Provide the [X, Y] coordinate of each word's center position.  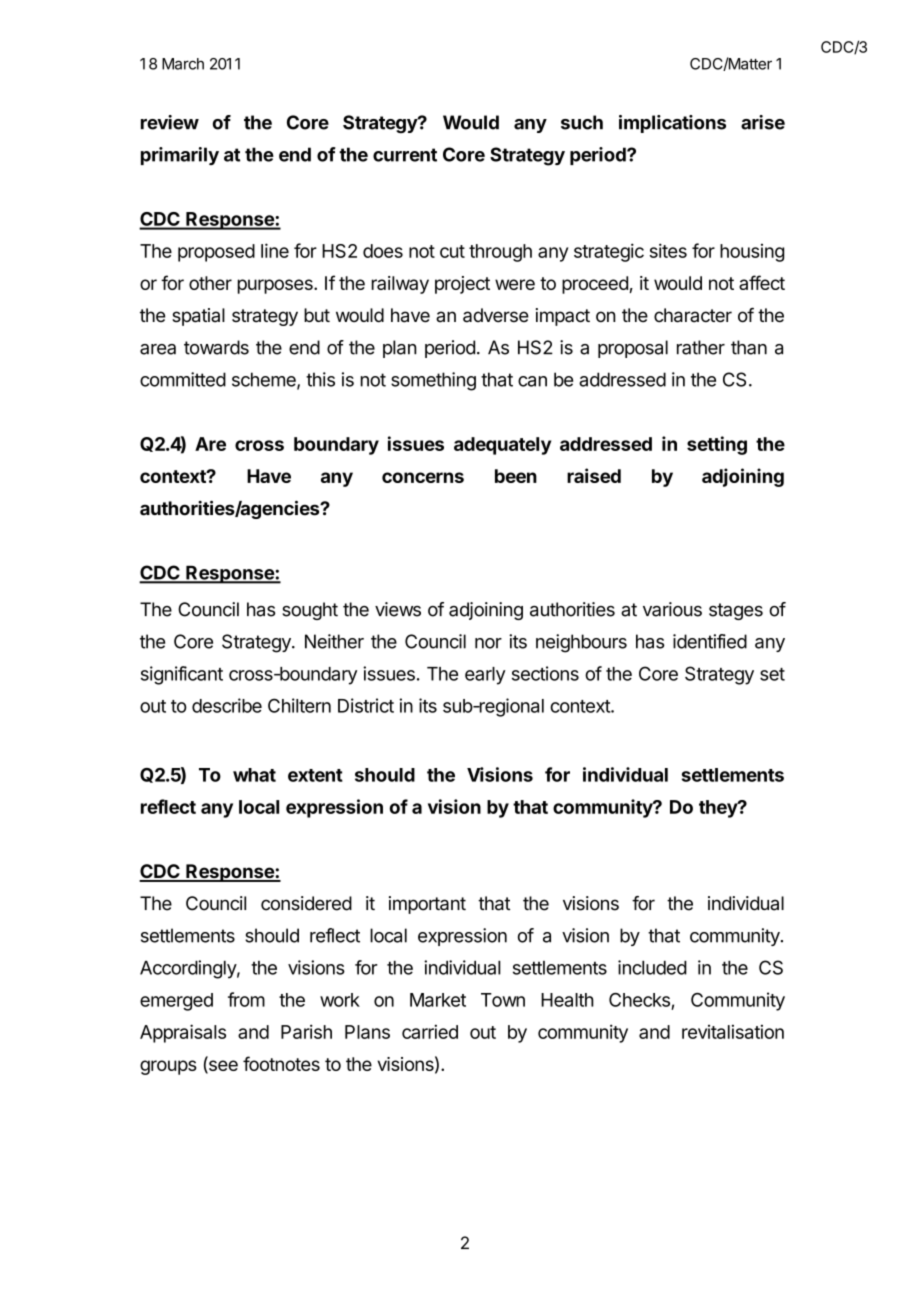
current [405, 155]
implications [672, 124]
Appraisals [183, 1033]
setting [717, 445]
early [485, 676]
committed [183, 379]
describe [227, 705]
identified [710, 641]
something [433, 381]
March [183, 64]
